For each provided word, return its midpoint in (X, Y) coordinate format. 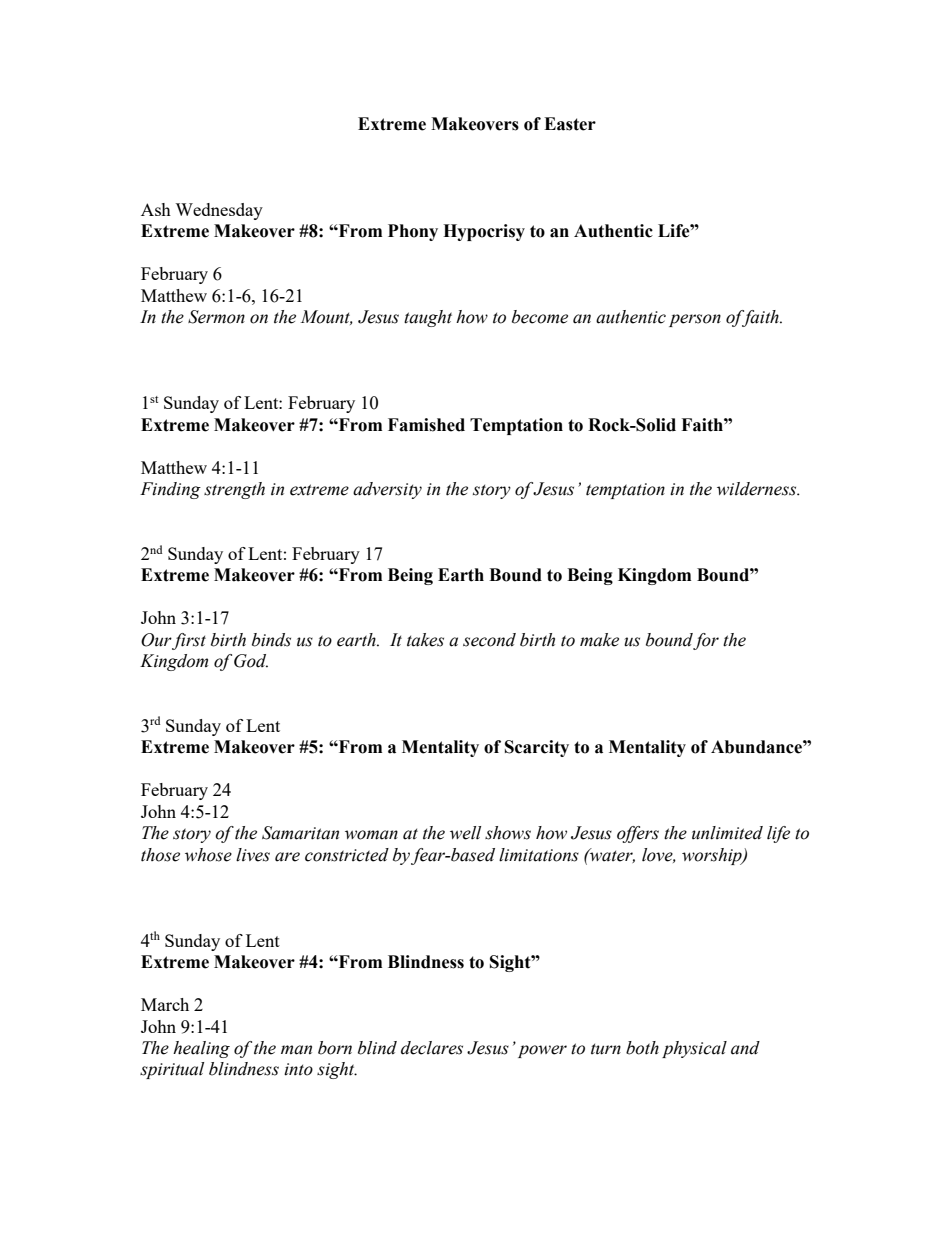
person (695, 320)
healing (201, 1049)
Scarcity (537, 748)
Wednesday (219, 211)
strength (234, 490)
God (251, 661)
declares (432, 1048)
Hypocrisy (484, 232)
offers (638, 834)
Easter (570, 124)
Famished (426, 425)
